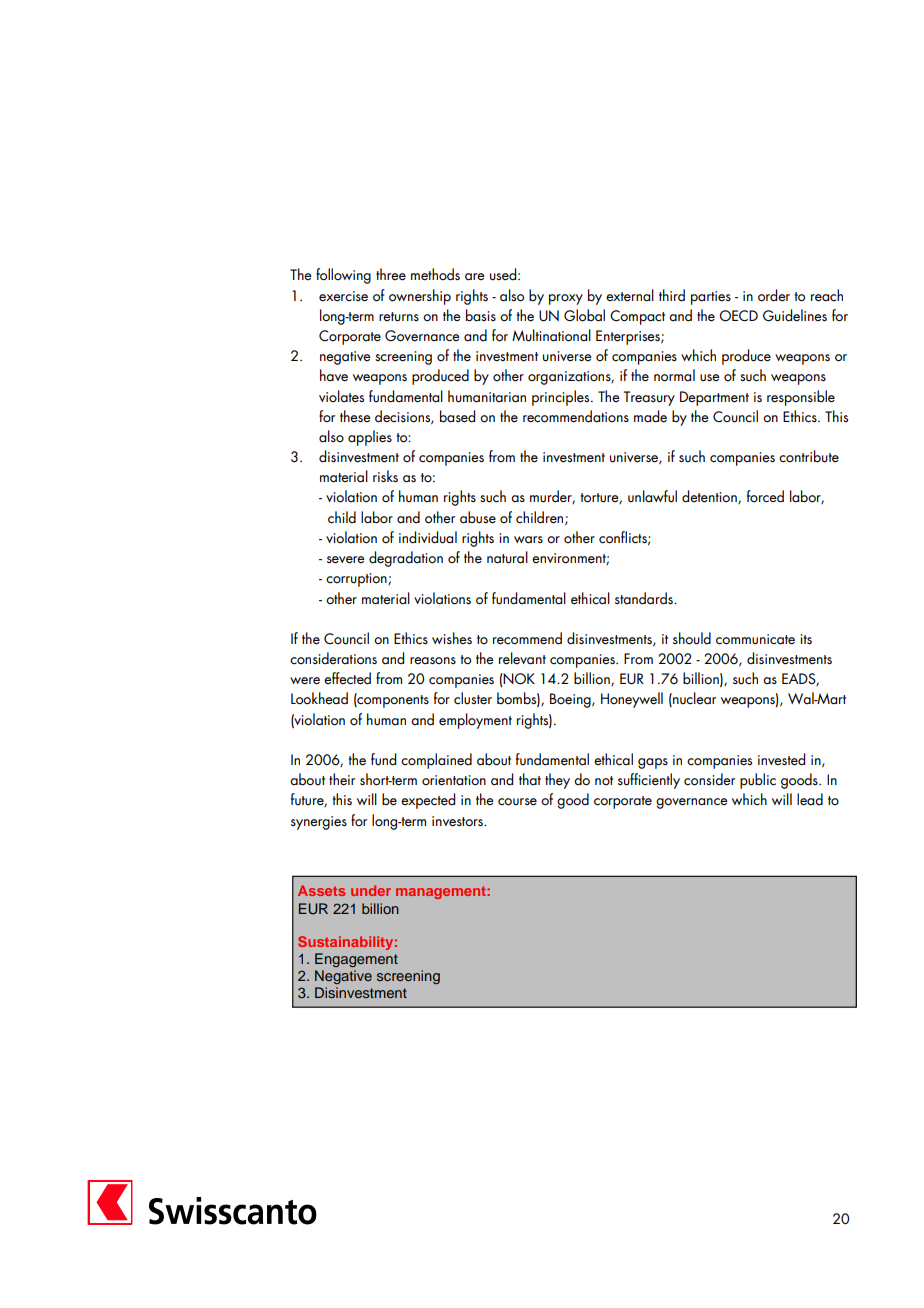 This screenshot has height=1308, width=924. Describe the element at coordinates (809, 456) in the screenshot. I see `contribute` at that location.
